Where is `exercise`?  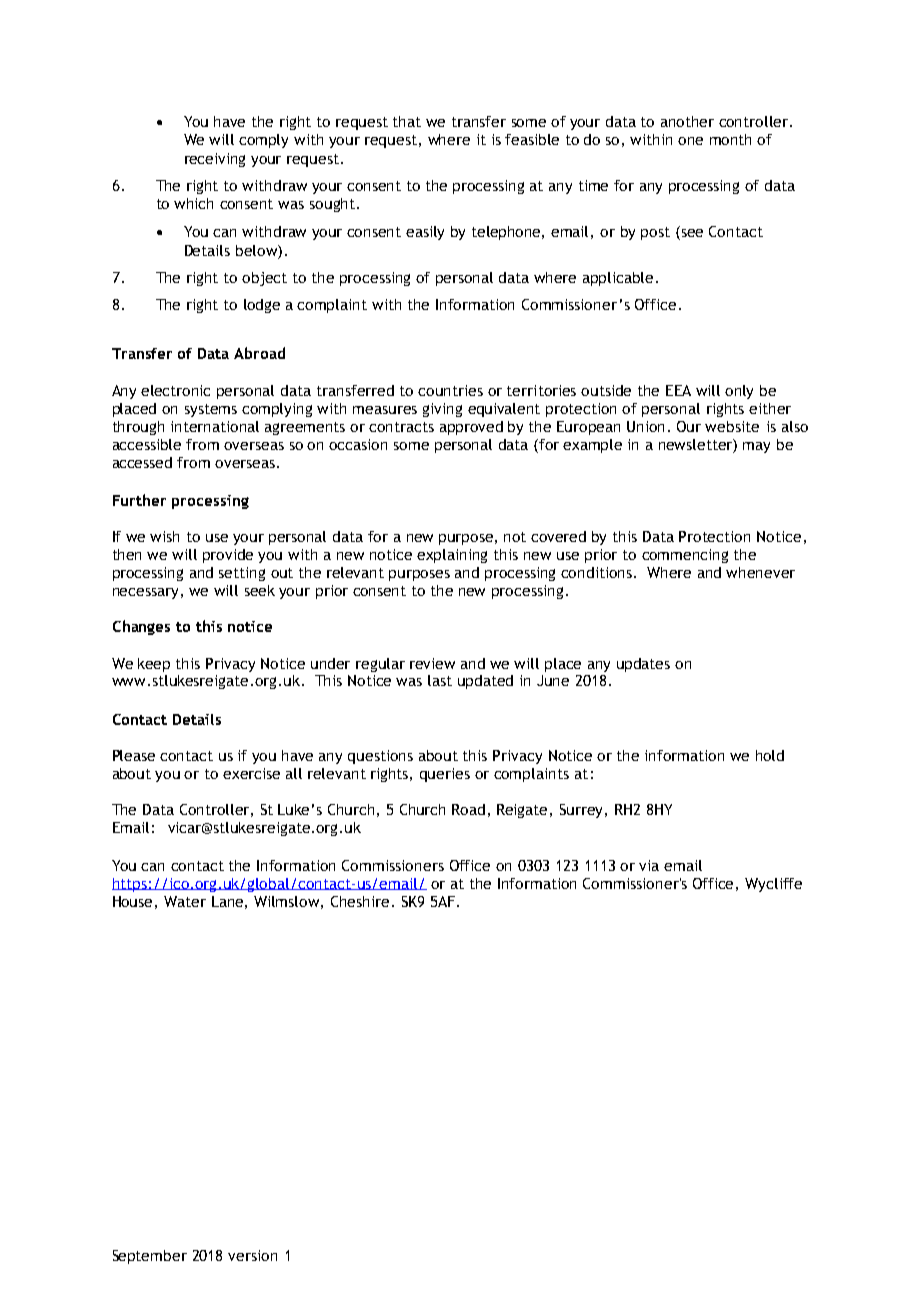 exercise is located at coordinates (251, 773).
